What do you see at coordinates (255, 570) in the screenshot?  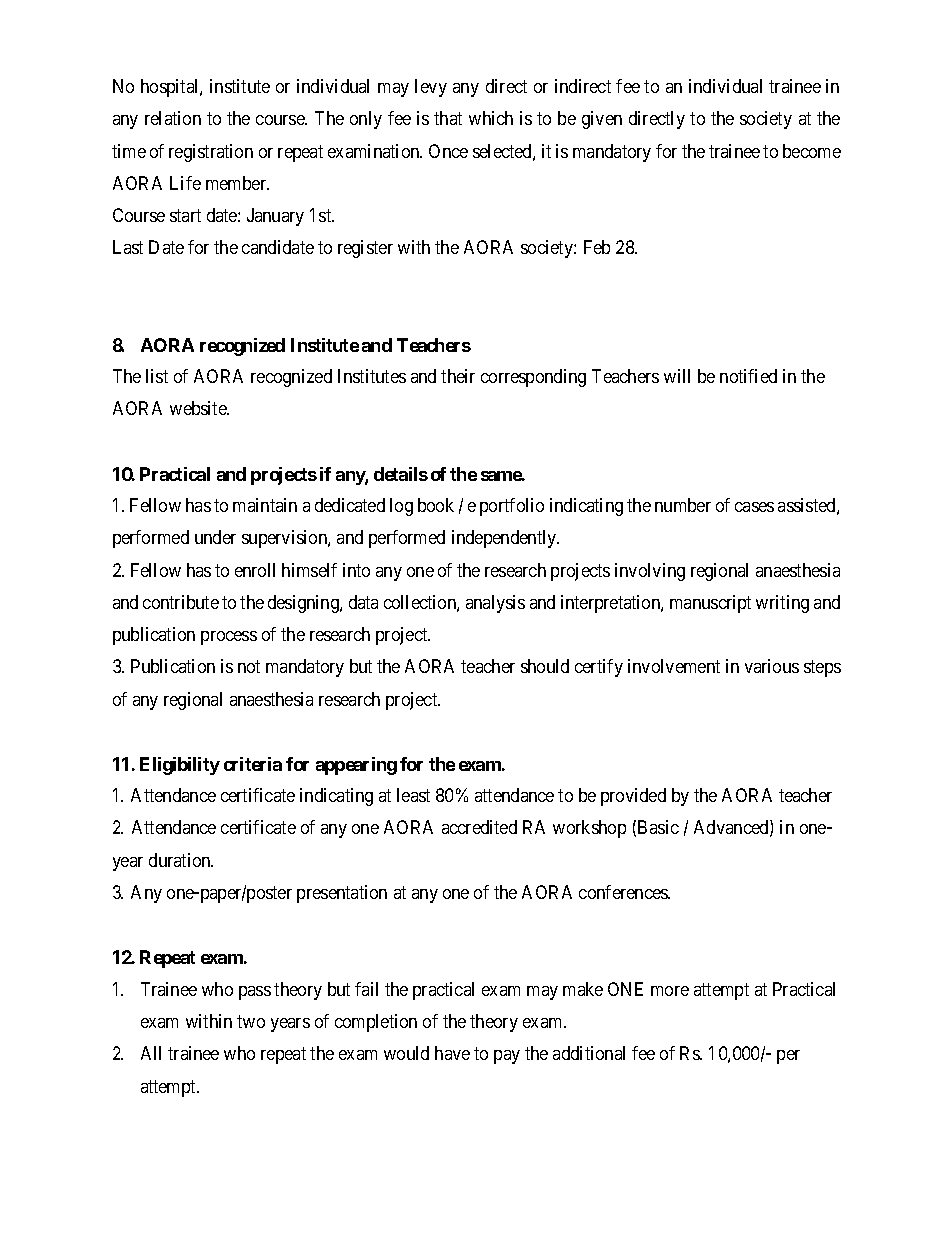 I see `enroll` at bounding box center [255, 570].
